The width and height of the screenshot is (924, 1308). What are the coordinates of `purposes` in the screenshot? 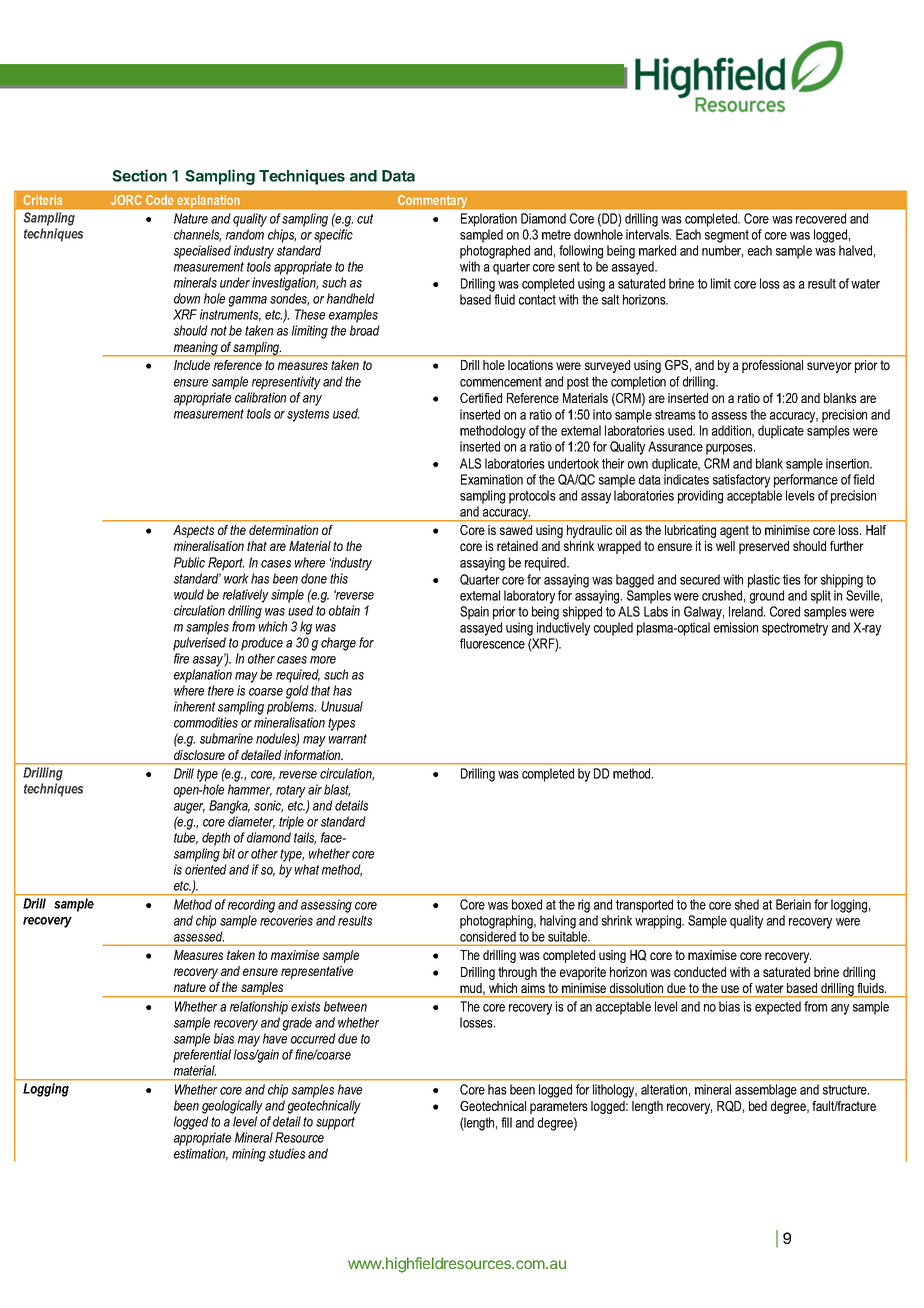 It's located at (730, 449).
